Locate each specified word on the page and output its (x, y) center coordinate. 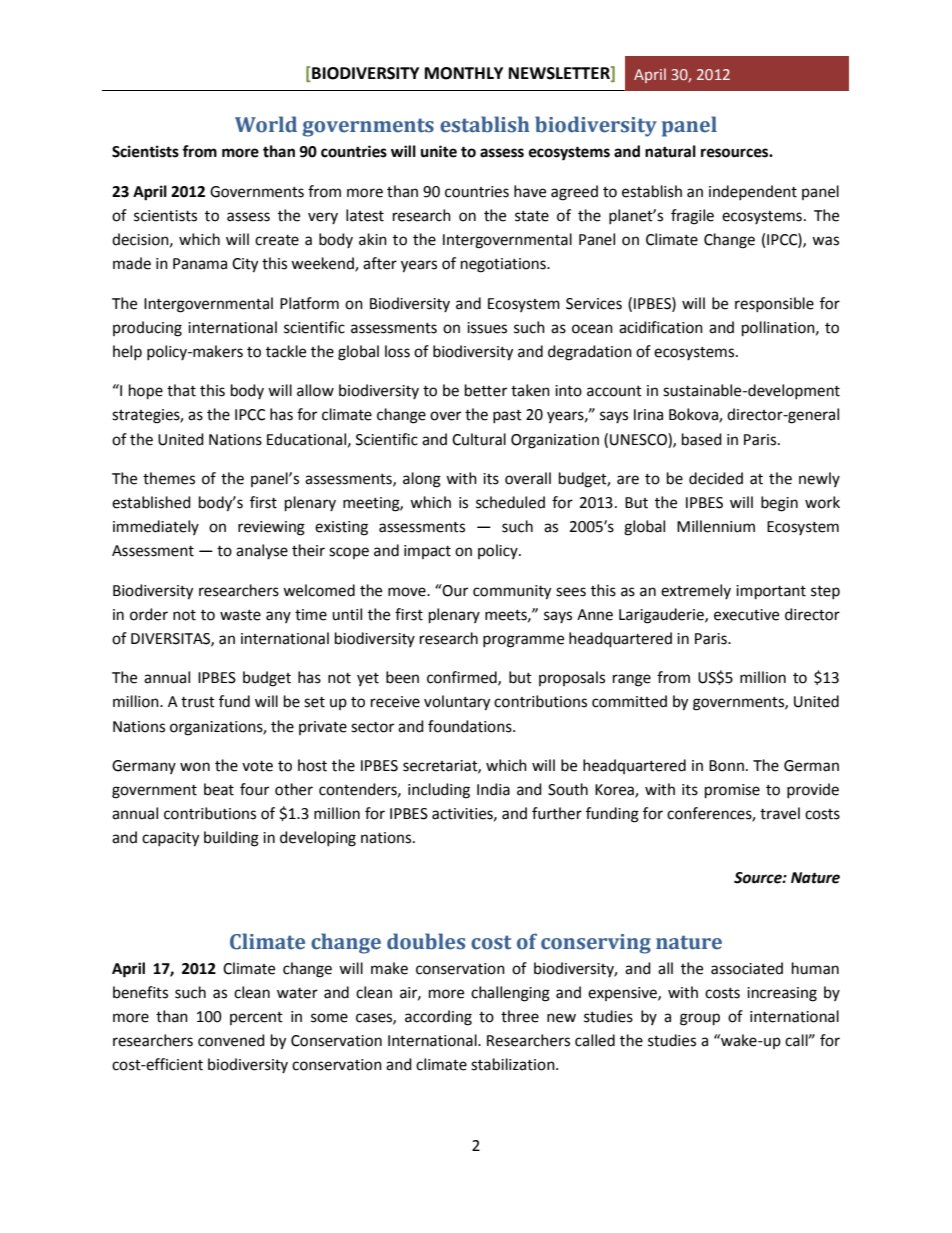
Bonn (726, 766)
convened (231, 1040)
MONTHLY (464, 73)
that (181, 390)
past (507, 416)
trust (198, 702)
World (266, 124)
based (702, 439)
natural (670, 151)
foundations (471, 726)
